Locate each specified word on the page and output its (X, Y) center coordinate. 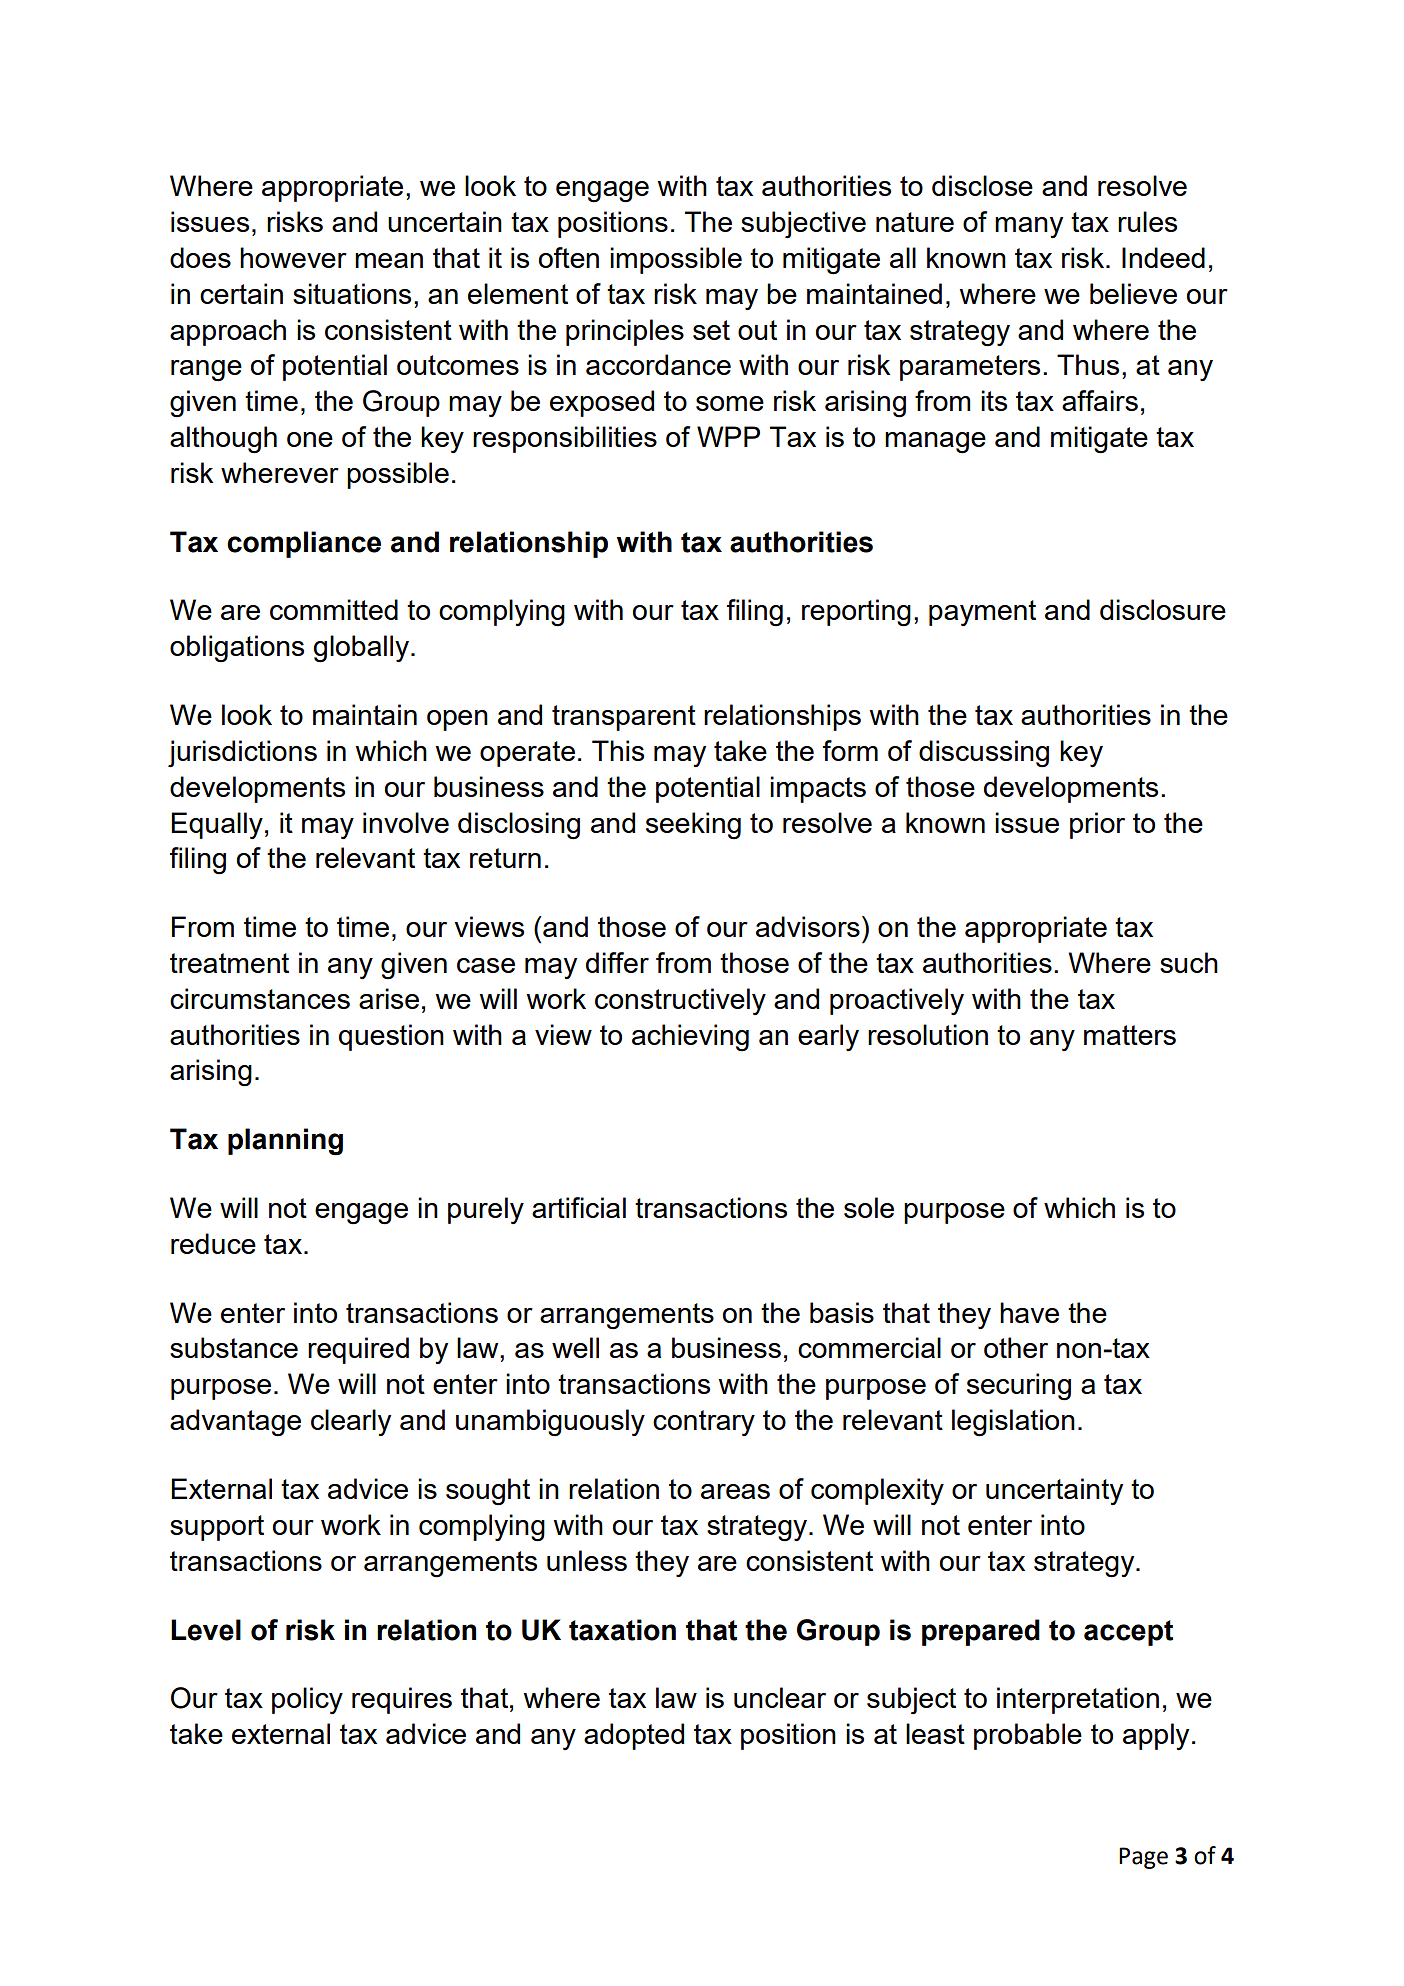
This (618, 750)
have (1029, 1312)
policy (307, 1700)
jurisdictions (242, 753)
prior (1097, 825)
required (358, 1350)
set (711, 330)
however (293, 257)
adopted (634, 1736)
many (1029, 227)
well (575, 1347)
